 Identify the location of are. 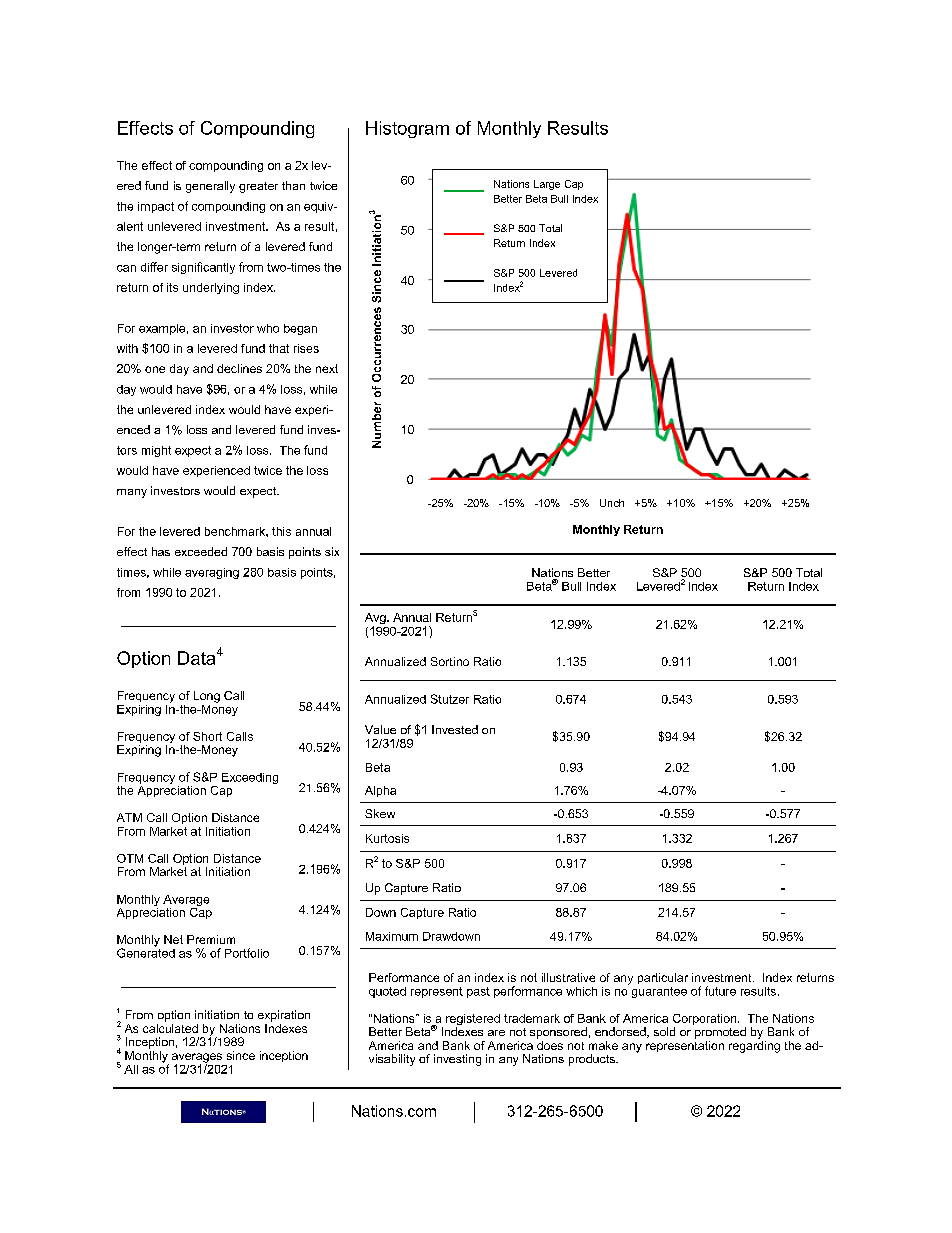
(496, 1033).
